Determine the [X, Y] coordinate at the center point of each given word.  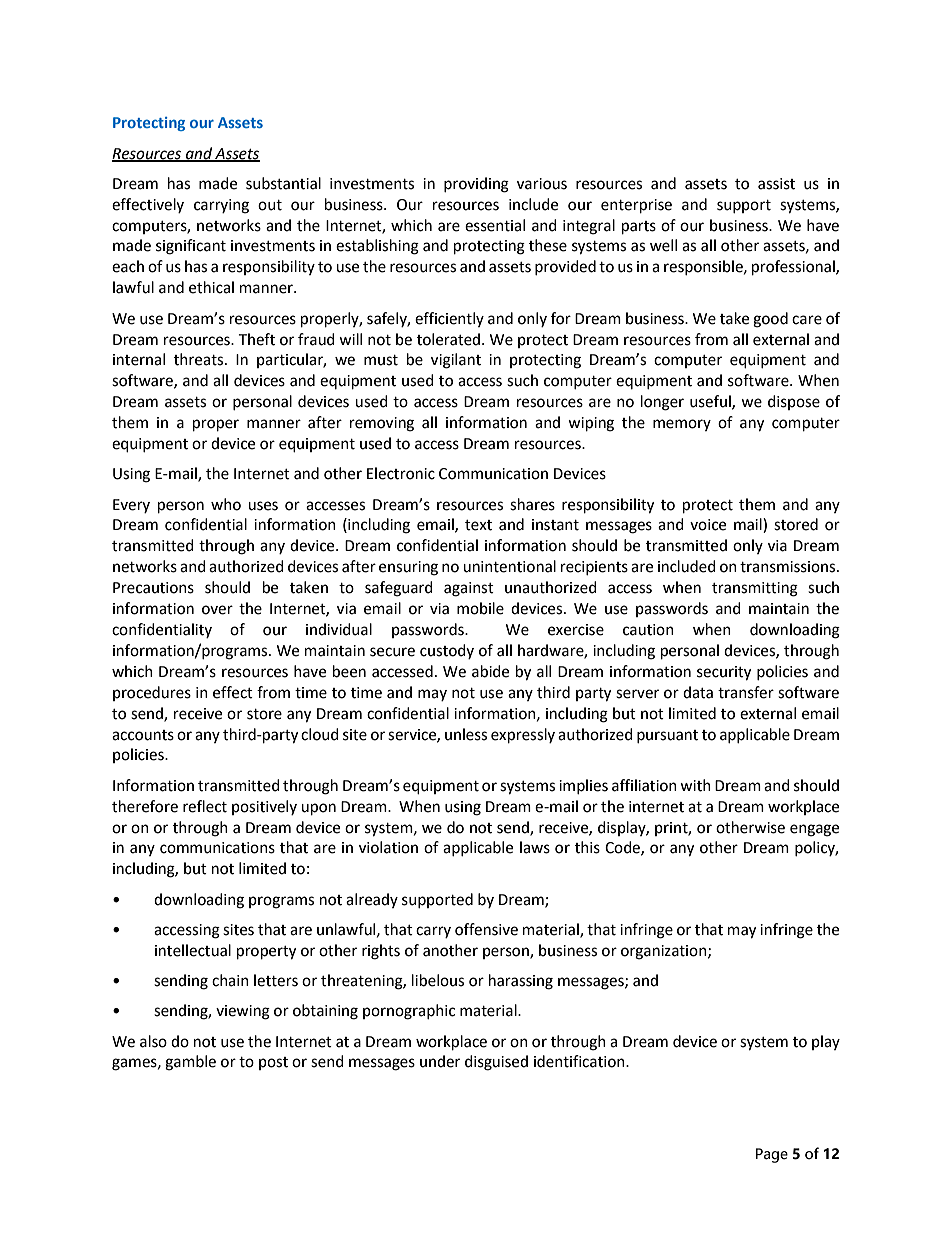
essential [495, 225]
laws [535, 847]
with [695, 785]
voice [708, 525]
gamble [190, 1063]
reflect [205, 806]
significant [191, 247]
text [478, 525]
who [226, 504]
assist [776, 184]
